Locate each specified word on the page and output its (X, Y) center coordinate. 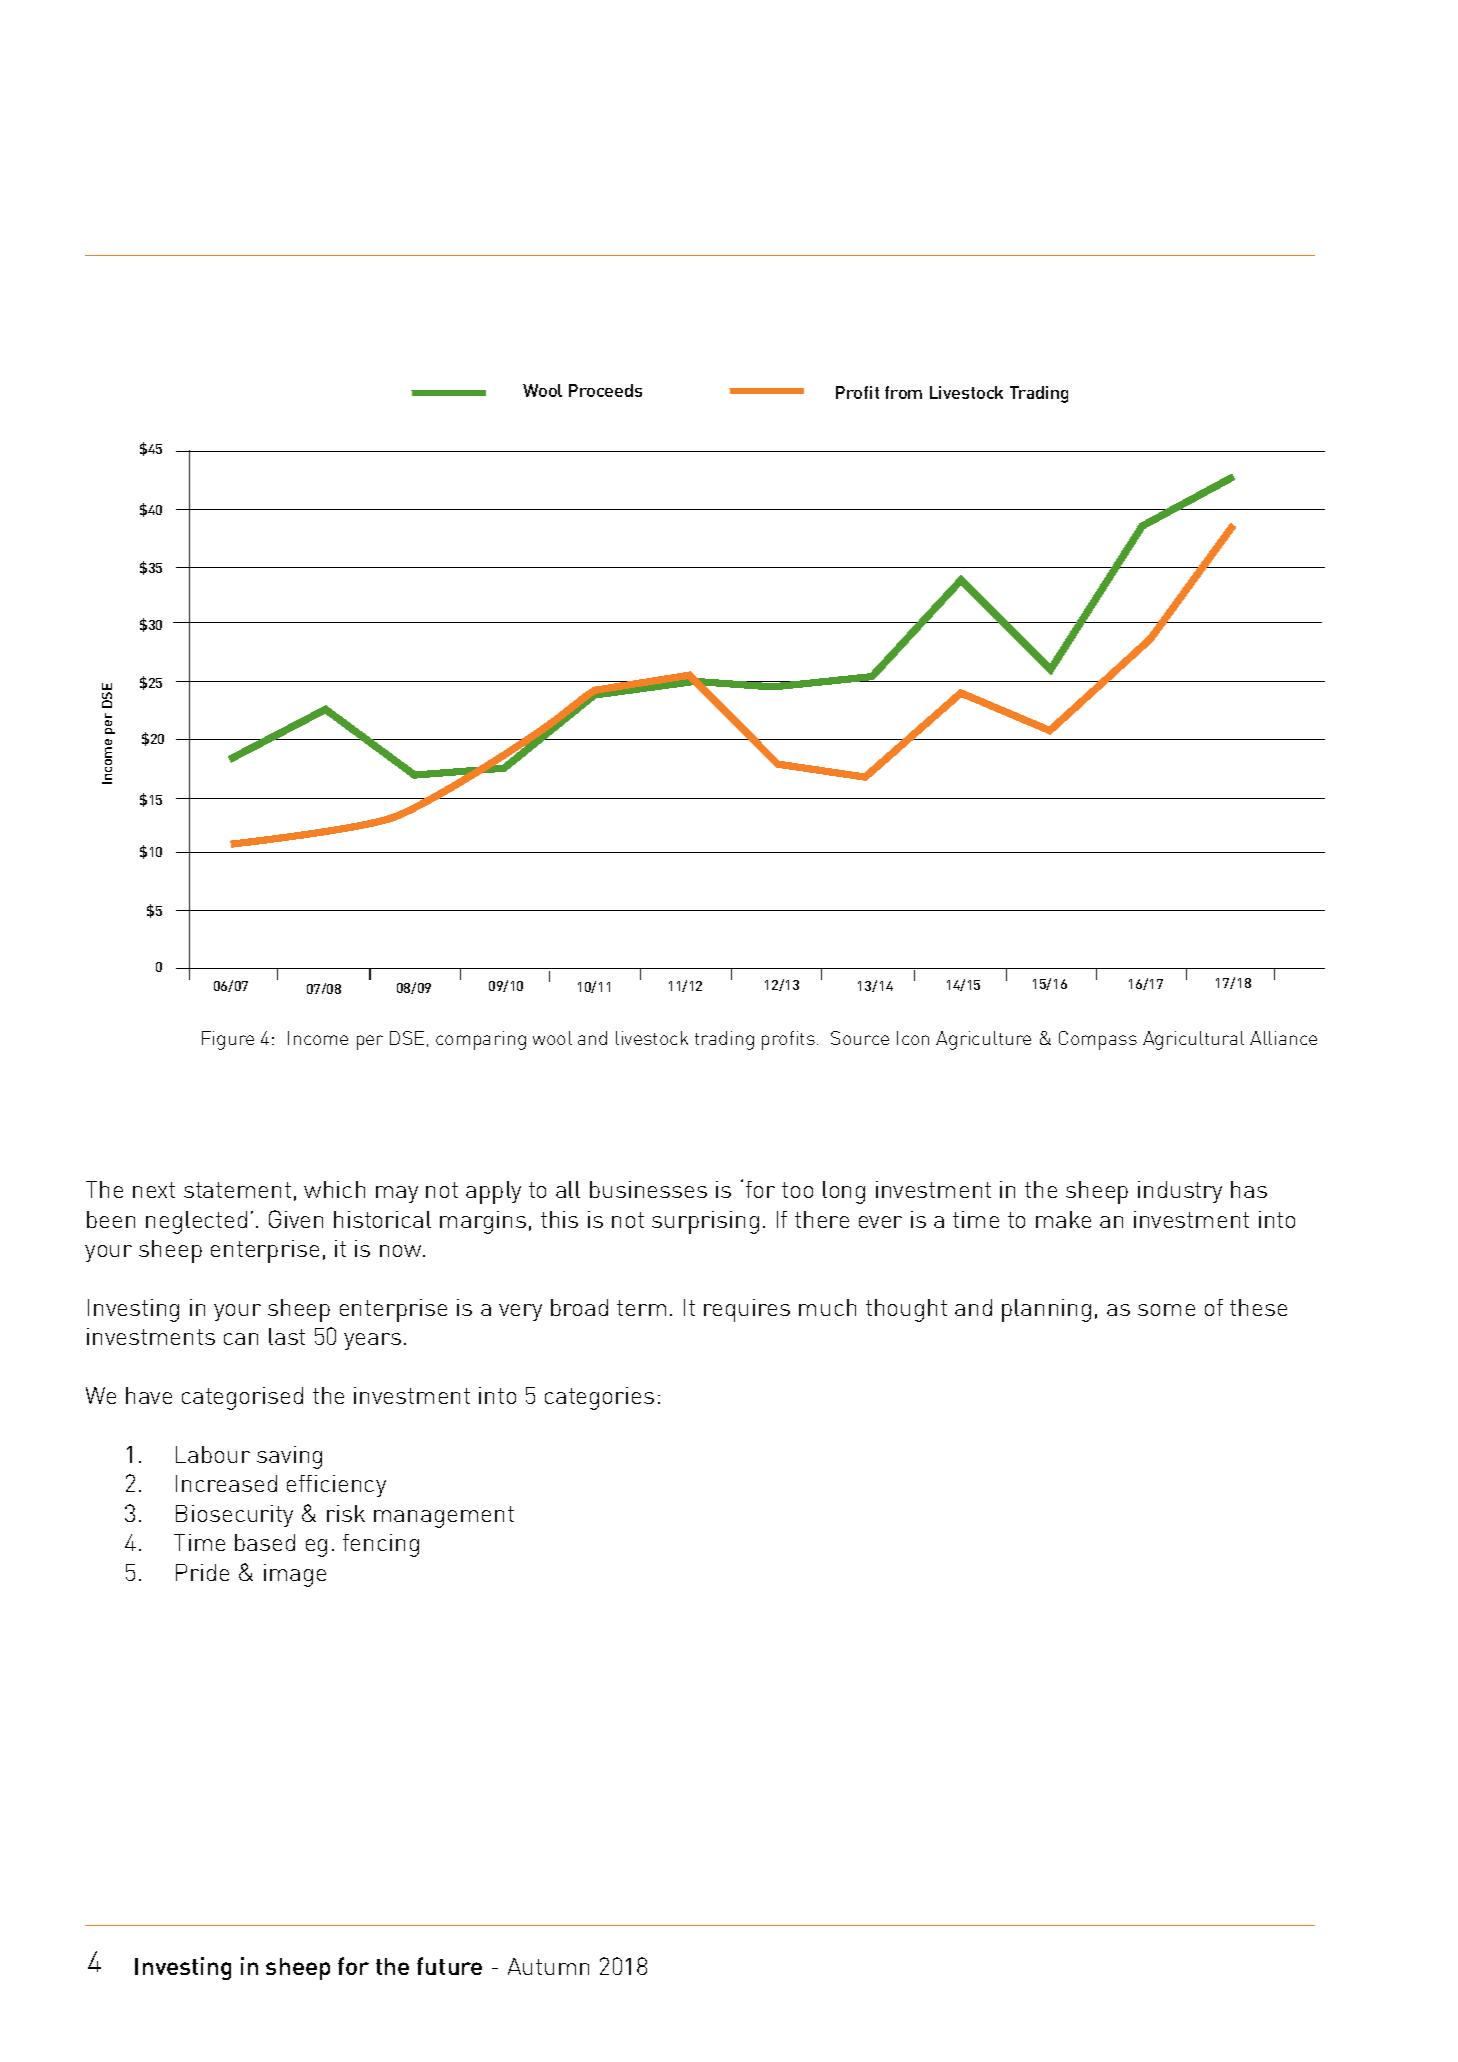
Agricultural (1193, 1040)
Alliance (1283, 1038)
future (449, 1966)
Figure (228, 1040)
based (265, 1542)
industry (1180, 1192)
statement (237, 1190)
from (903, 392)
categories (599, 1398)
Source (860, 1038)
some (1166, 1310)
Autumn (548, 1966)
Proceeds (605, 390)
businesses (648, 1189)
